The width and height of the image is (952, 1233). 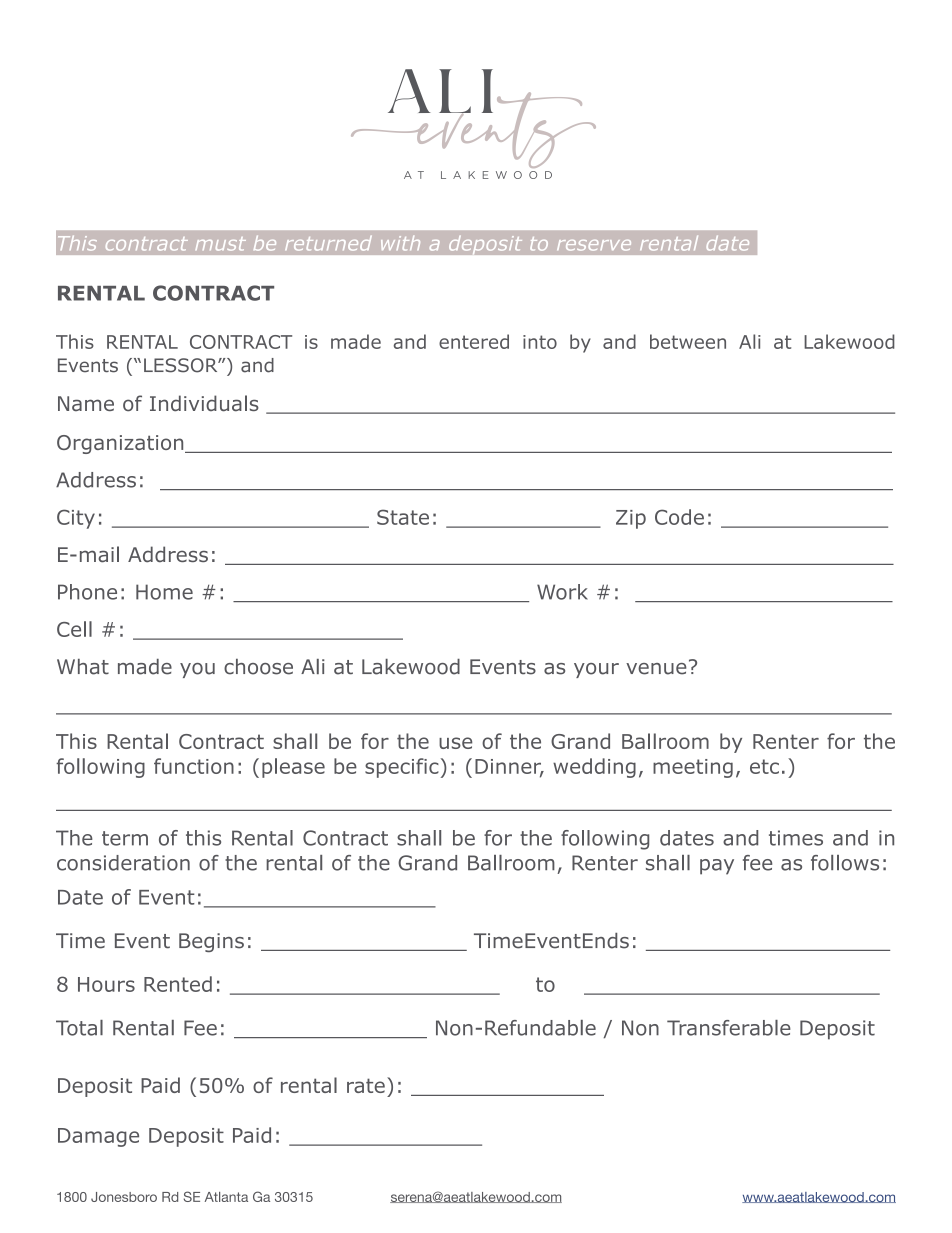 I want to click on rate, so click(x=366, y=1085).
